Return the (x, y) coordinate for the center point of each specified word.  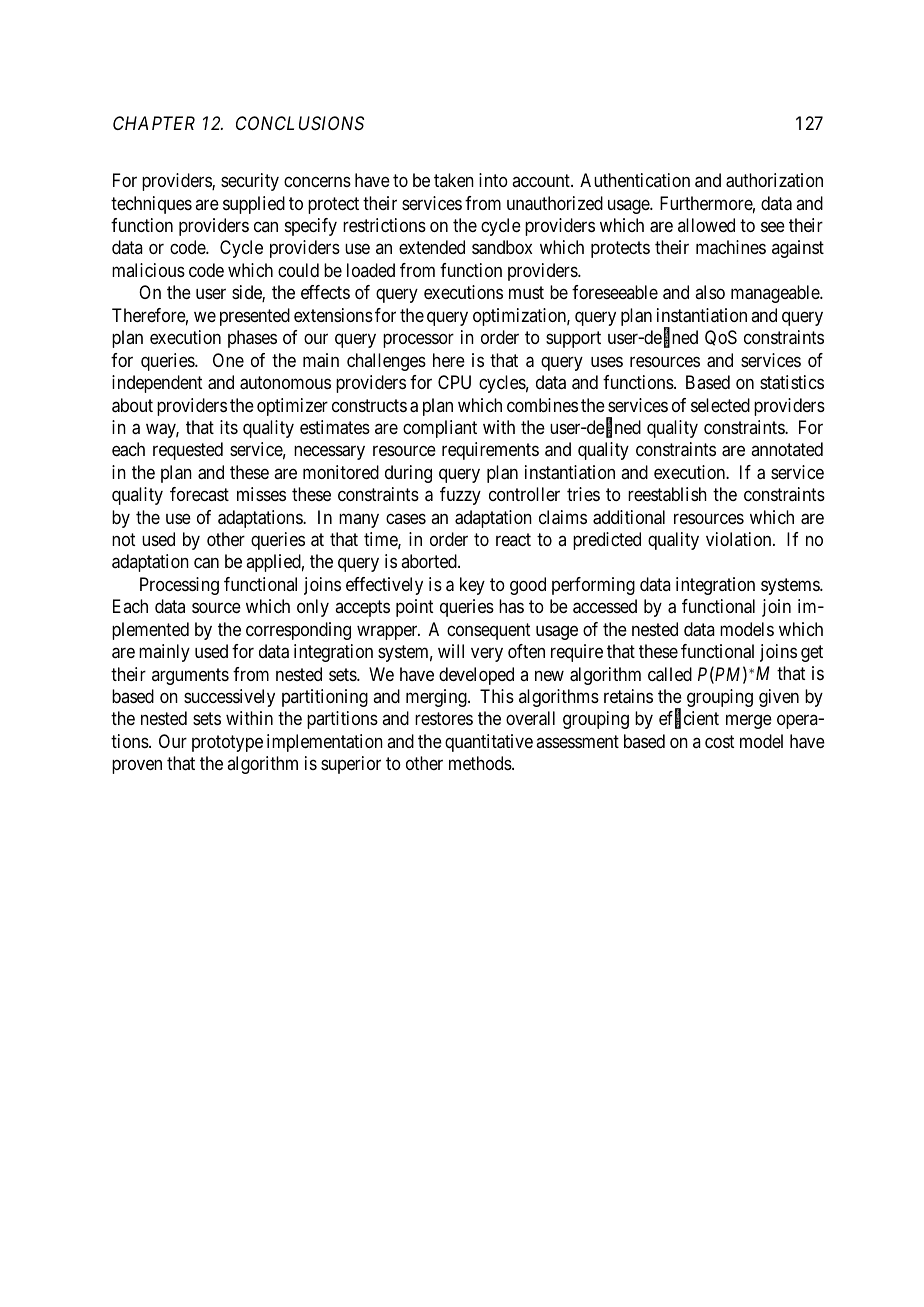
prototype (227, 743)
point (415, 608)
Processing (179, 586)
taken (454, 180)
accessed (605, 606)
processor (418, 341)
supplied (254, 205)
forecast (199, 494)
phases (252, 339)
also (710, 292)
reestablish (667, 494)
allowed (706, 225)
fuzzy (460, 496)
